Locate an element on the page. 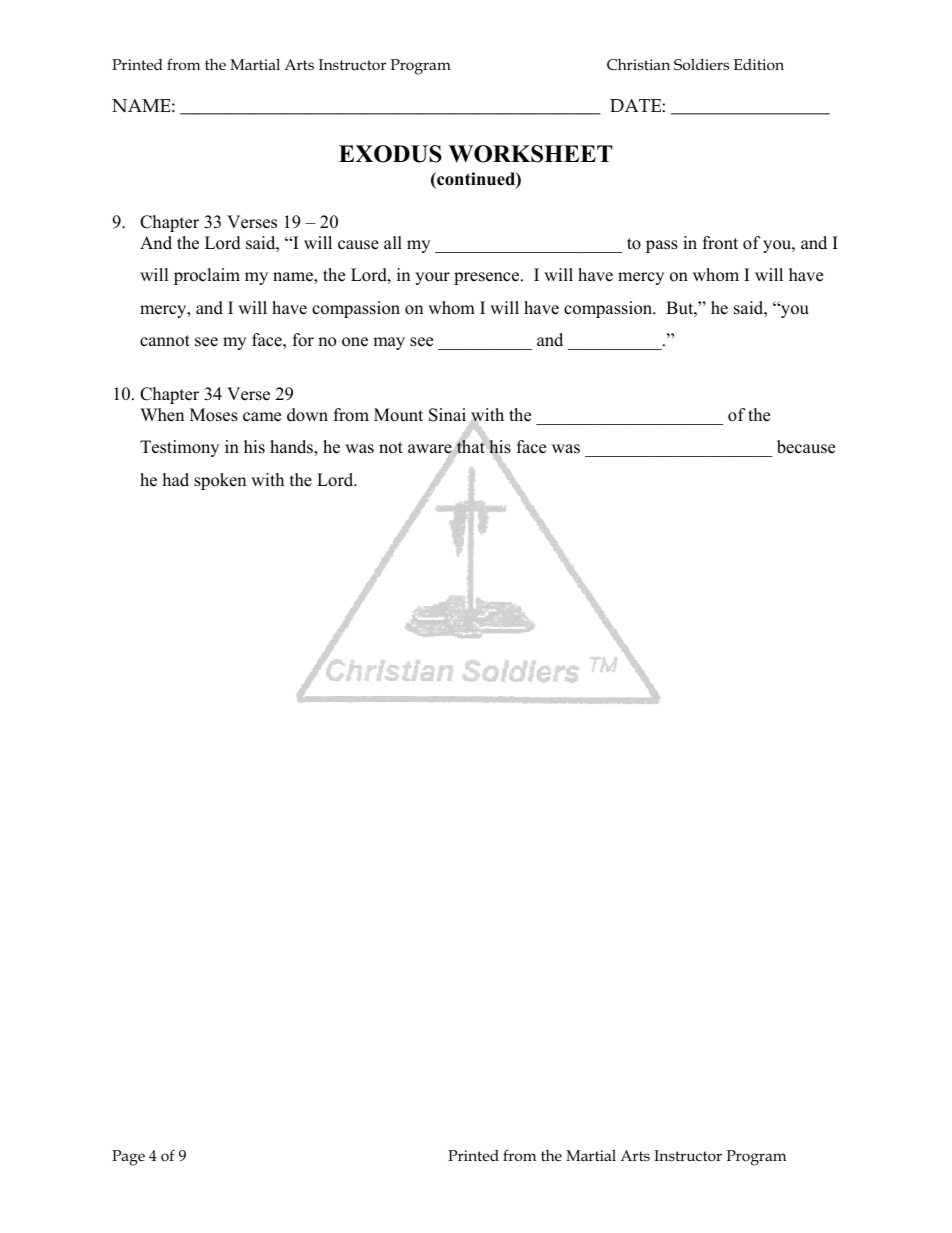 This document has height=1233, width=952. spoken is located at coordinates (220, 481).
